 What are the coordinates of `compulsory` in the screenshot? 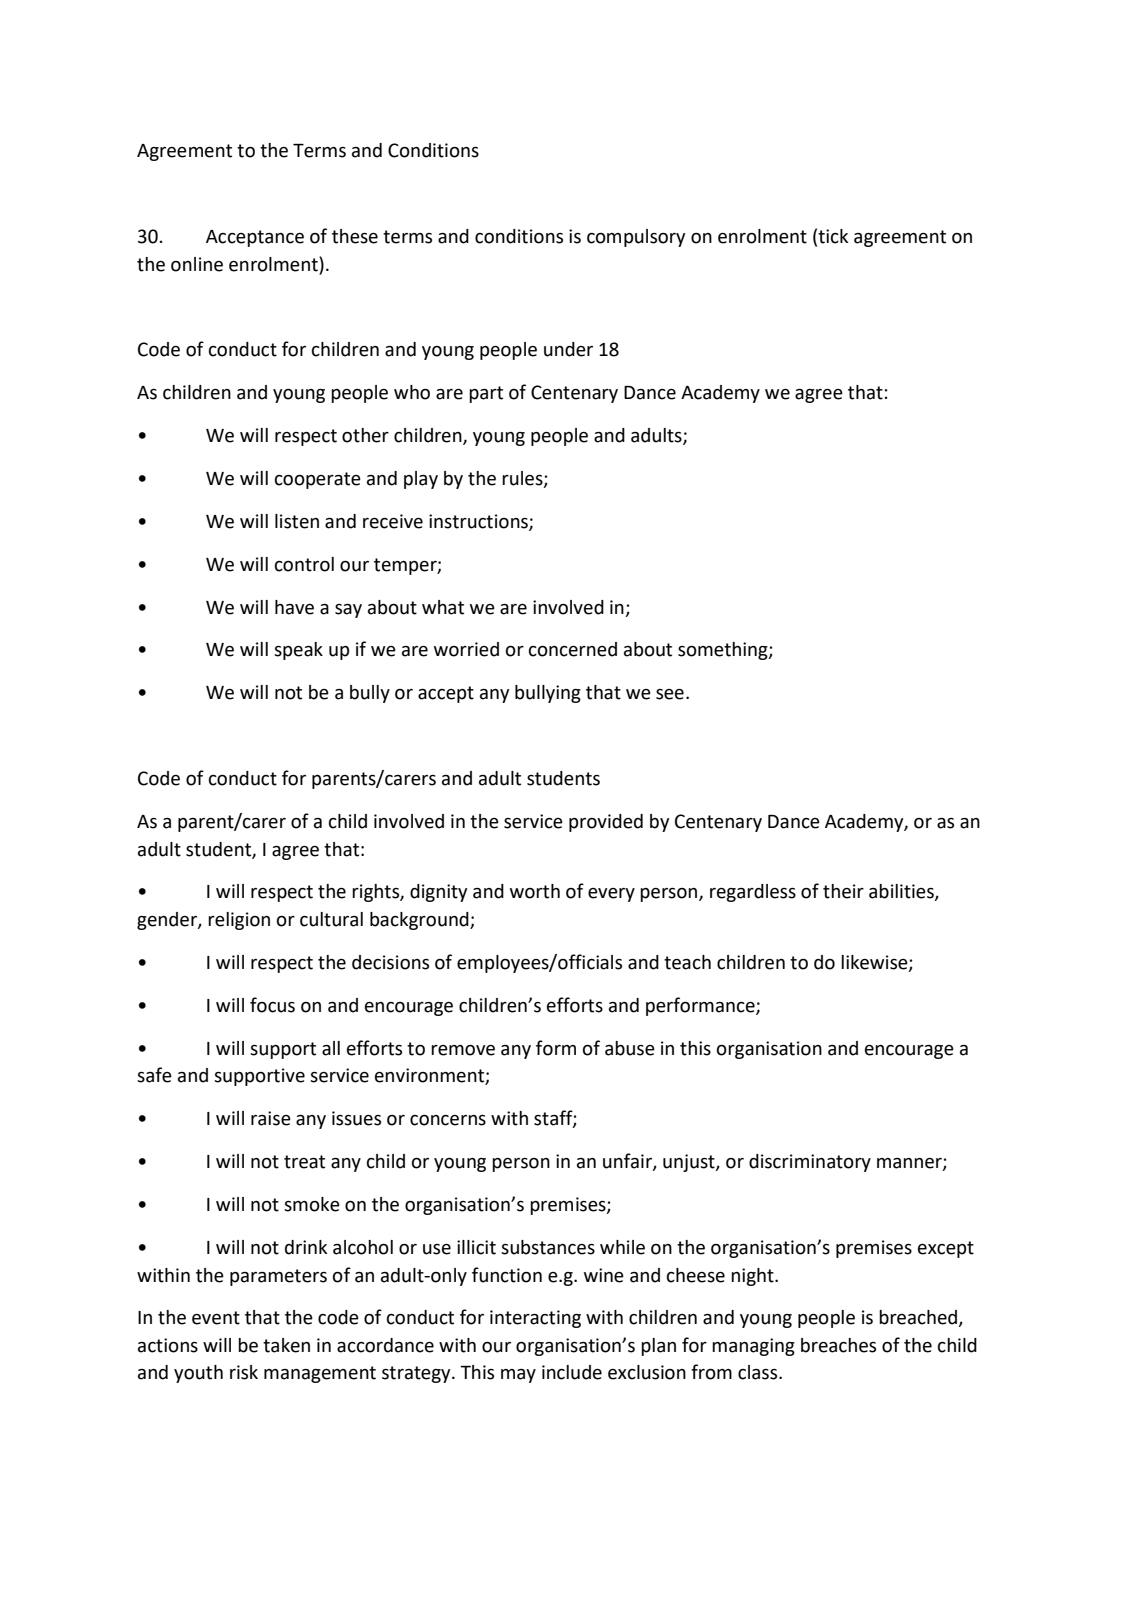 It's located at (636, 238).
